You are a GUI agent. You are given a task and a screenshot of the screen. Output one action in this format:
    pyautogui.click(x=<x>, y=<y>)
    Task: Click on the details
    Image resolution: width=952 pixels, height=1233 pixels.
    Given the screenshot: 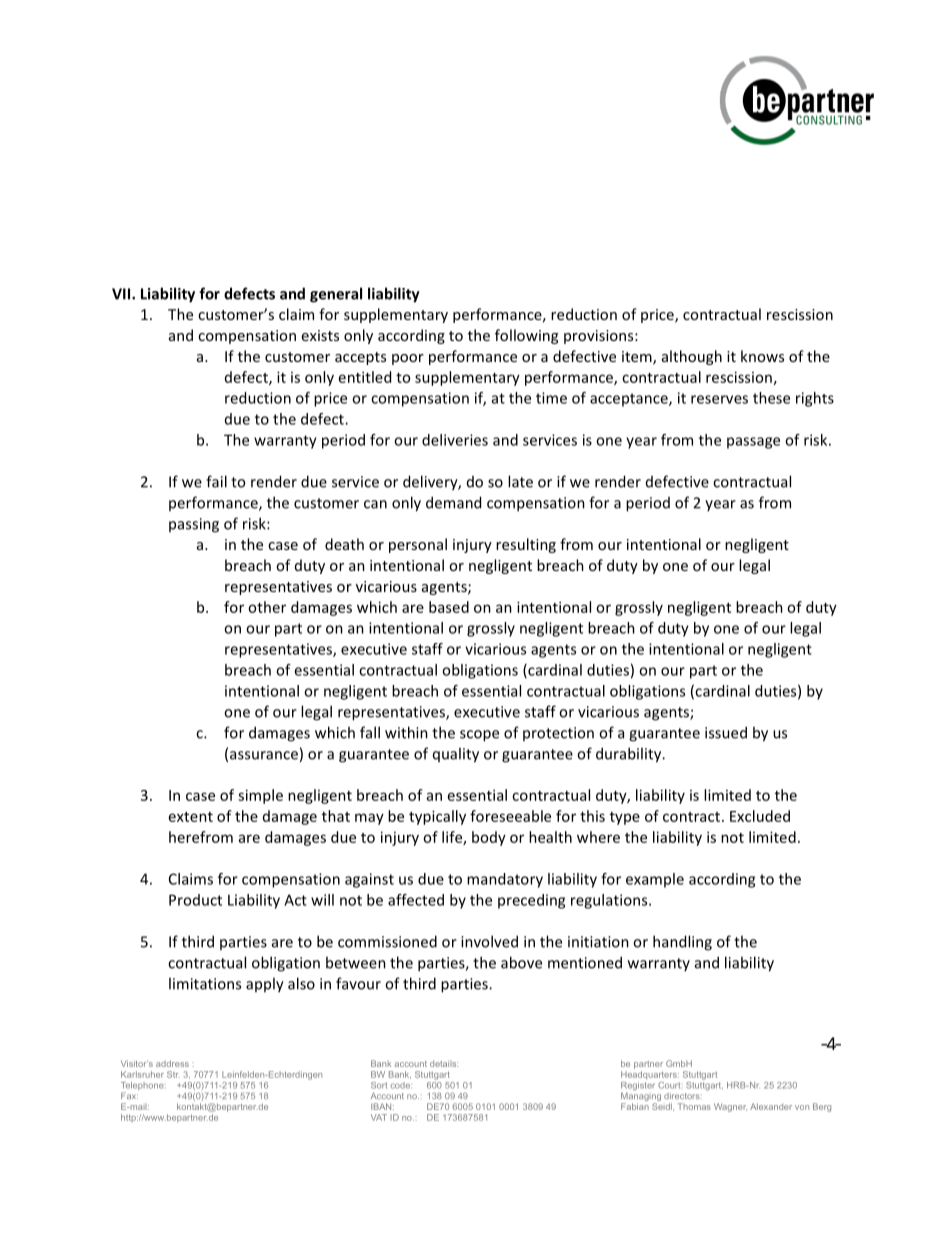 What is the action you would take?
    pyautogui.click(x=444, y=1063)
